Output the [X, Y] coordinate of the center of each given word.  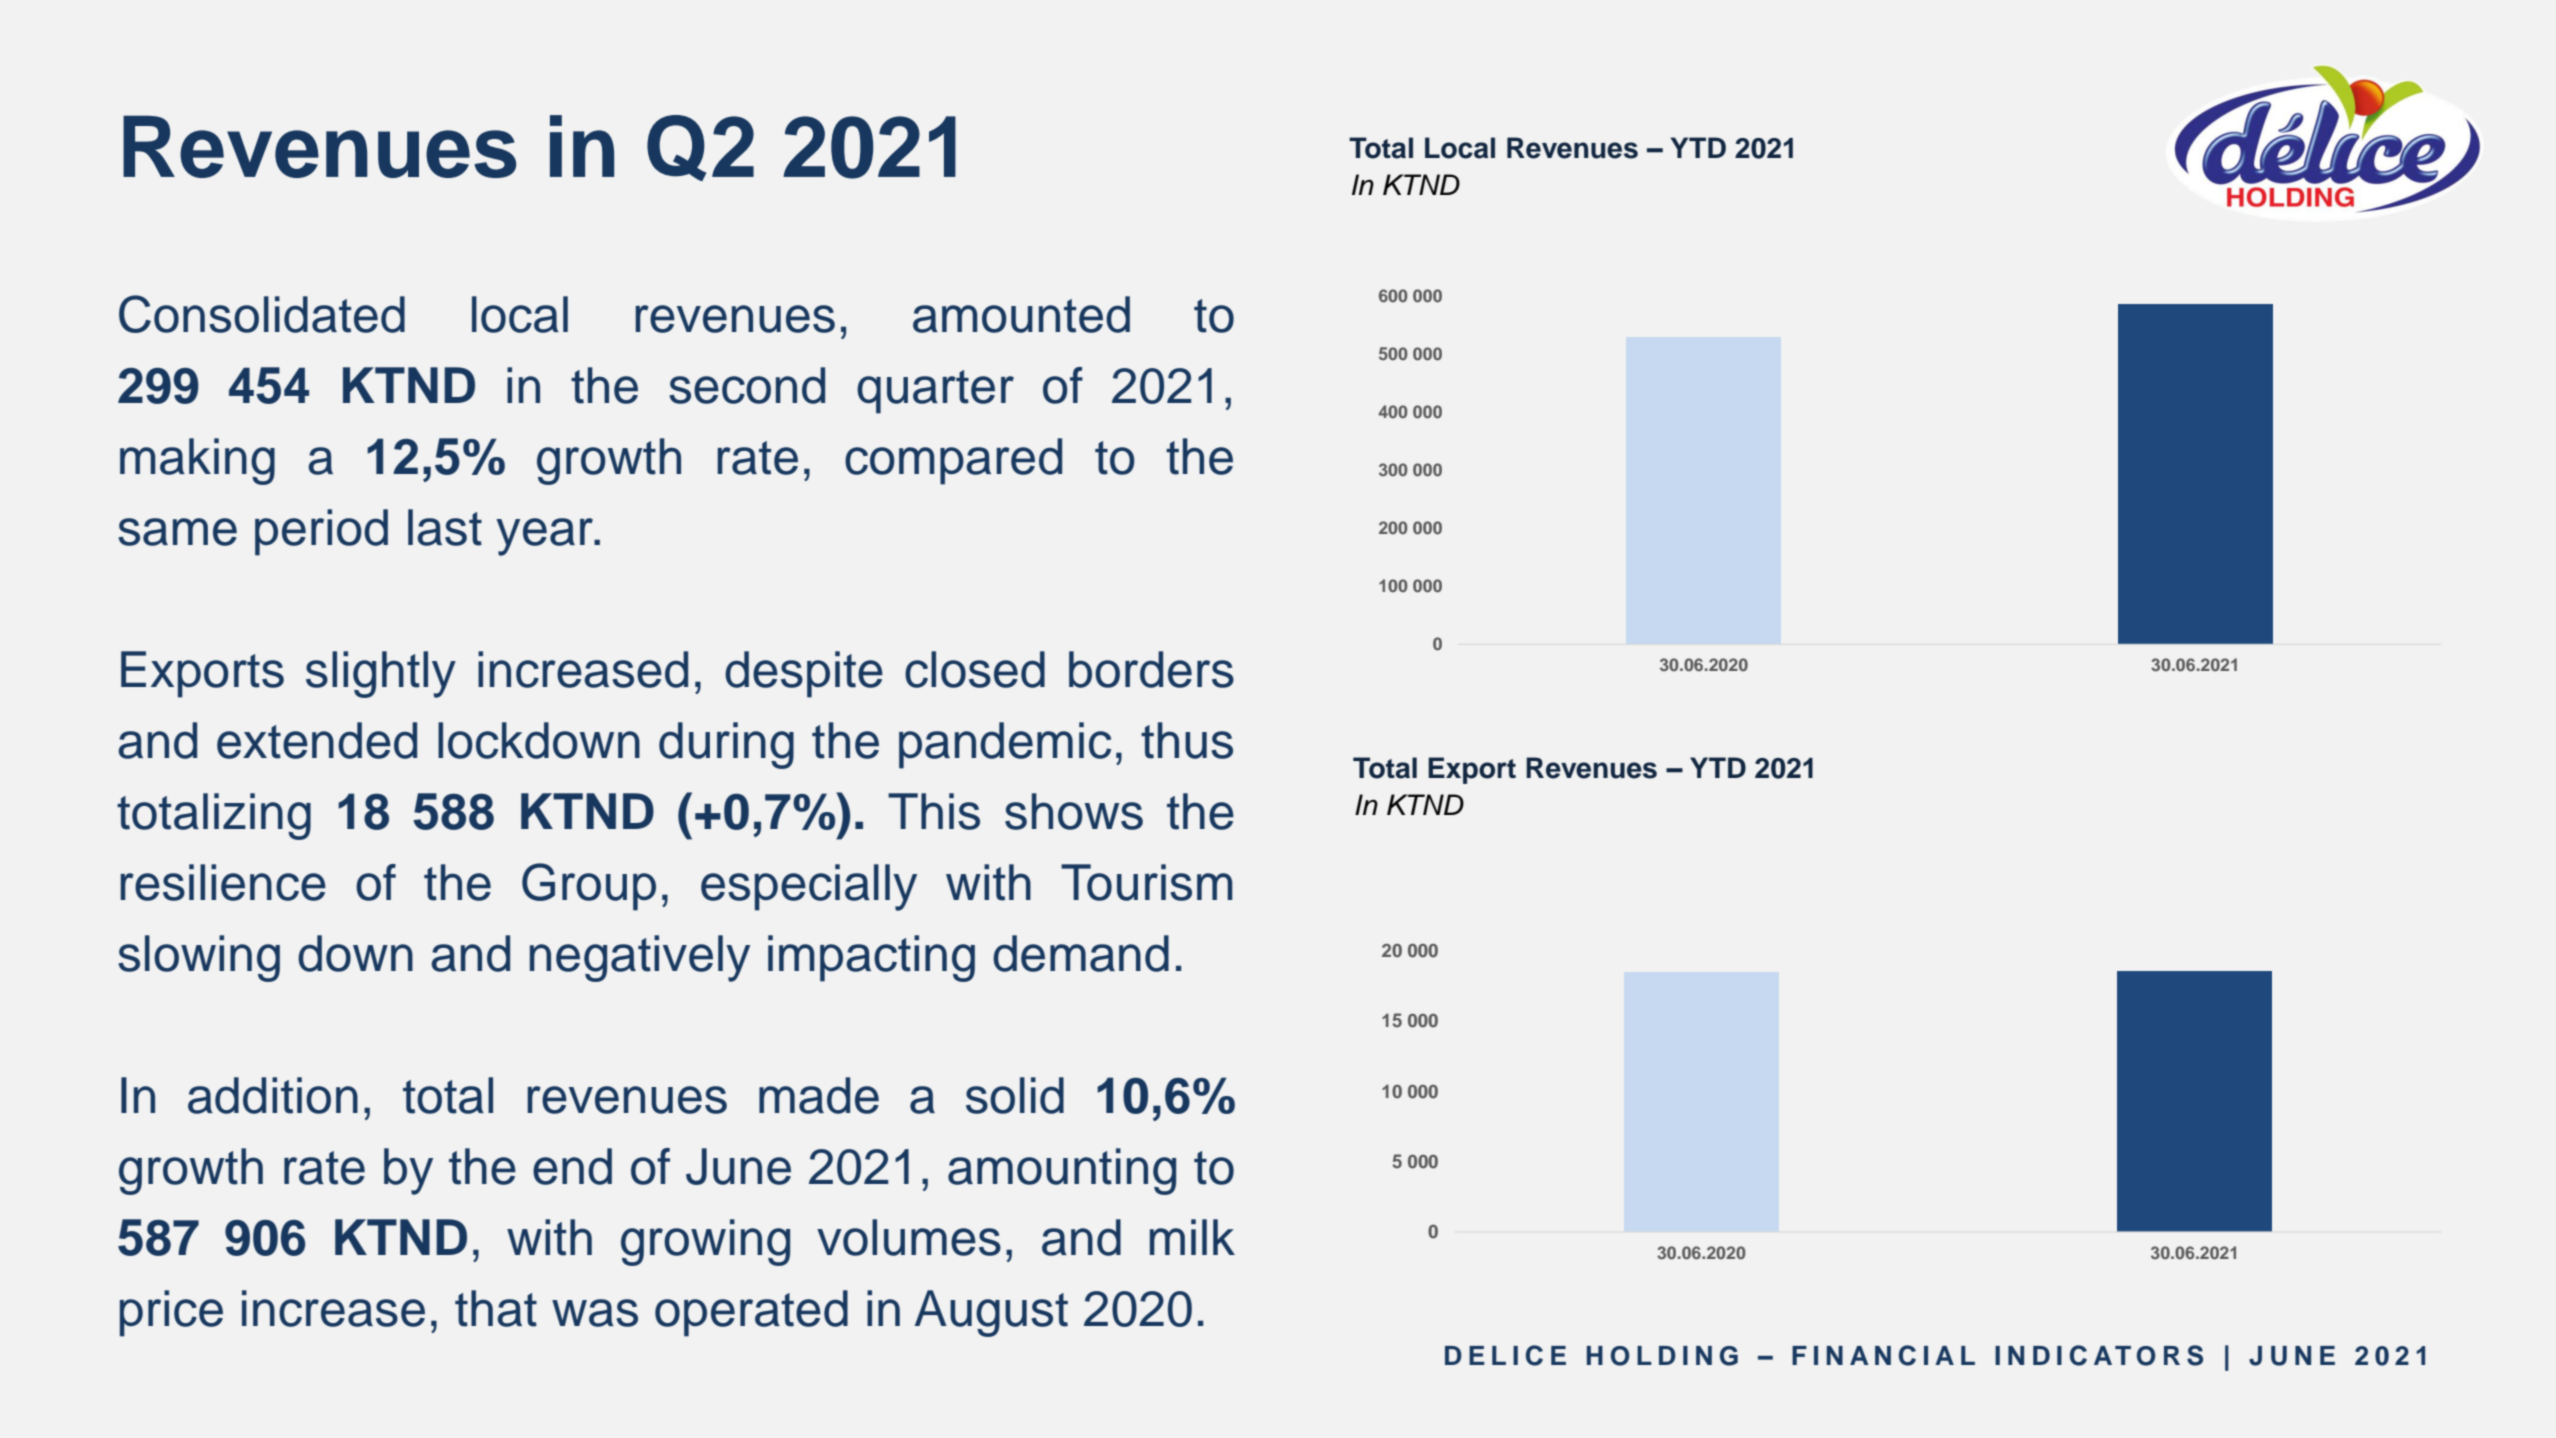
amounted [1021, 314]
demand [1081, 953]
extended [317, 740]
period [321, 532]
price [171, 1313]
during [726, 745]
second [747, 385]
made [819, 1095]
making [197, 461]
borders [1151, 669]
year [546, 537]
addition [273, 1095]
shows [1074, 811]
